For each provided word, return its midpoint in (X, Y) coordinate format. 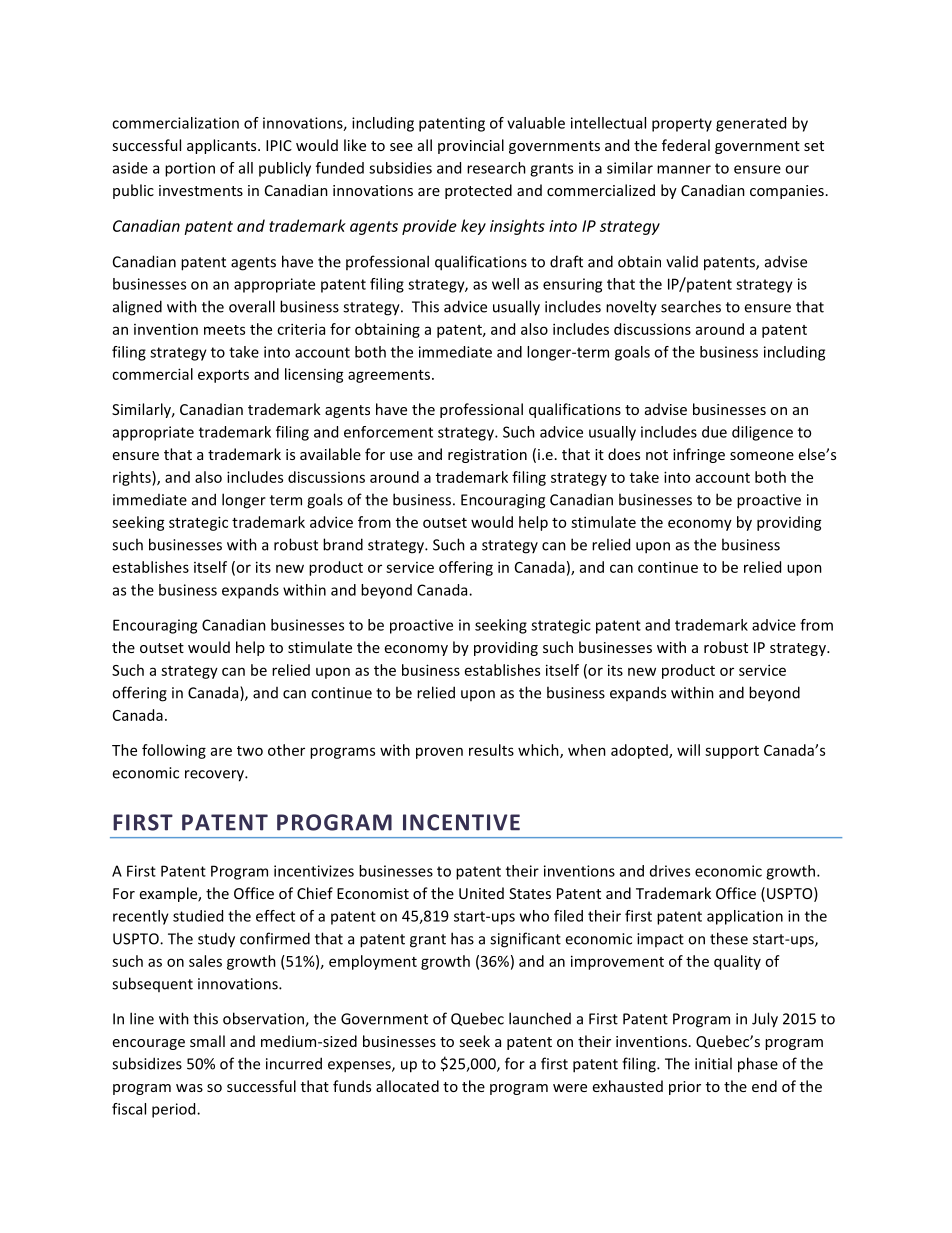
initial (713, 1063)
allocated (407, 1086)
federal (686, 145)
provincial (471, 146)
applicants (223, 146)
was (189, 1088)
